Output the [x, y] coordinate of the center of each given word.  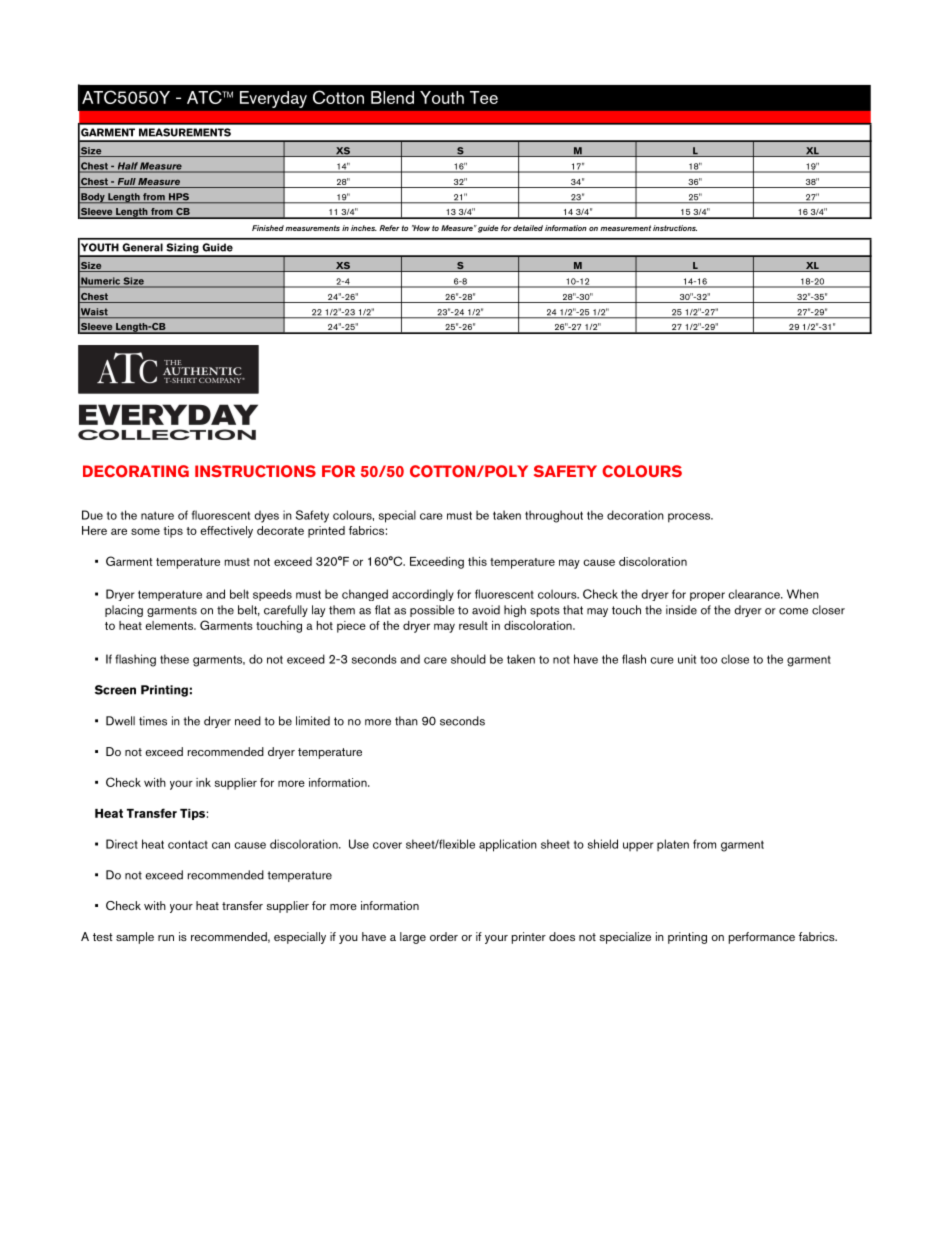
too [708, 660]
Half [127, 167]
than [406, 721]
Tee [484, 97]
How [421, 228]
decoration [635, 515]
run [166, 938]
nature [157, 515]
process [690, 518]
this [477, 561]
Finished [268, 228]
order [444, 936]
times [153, 721]
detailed [528, 228]
